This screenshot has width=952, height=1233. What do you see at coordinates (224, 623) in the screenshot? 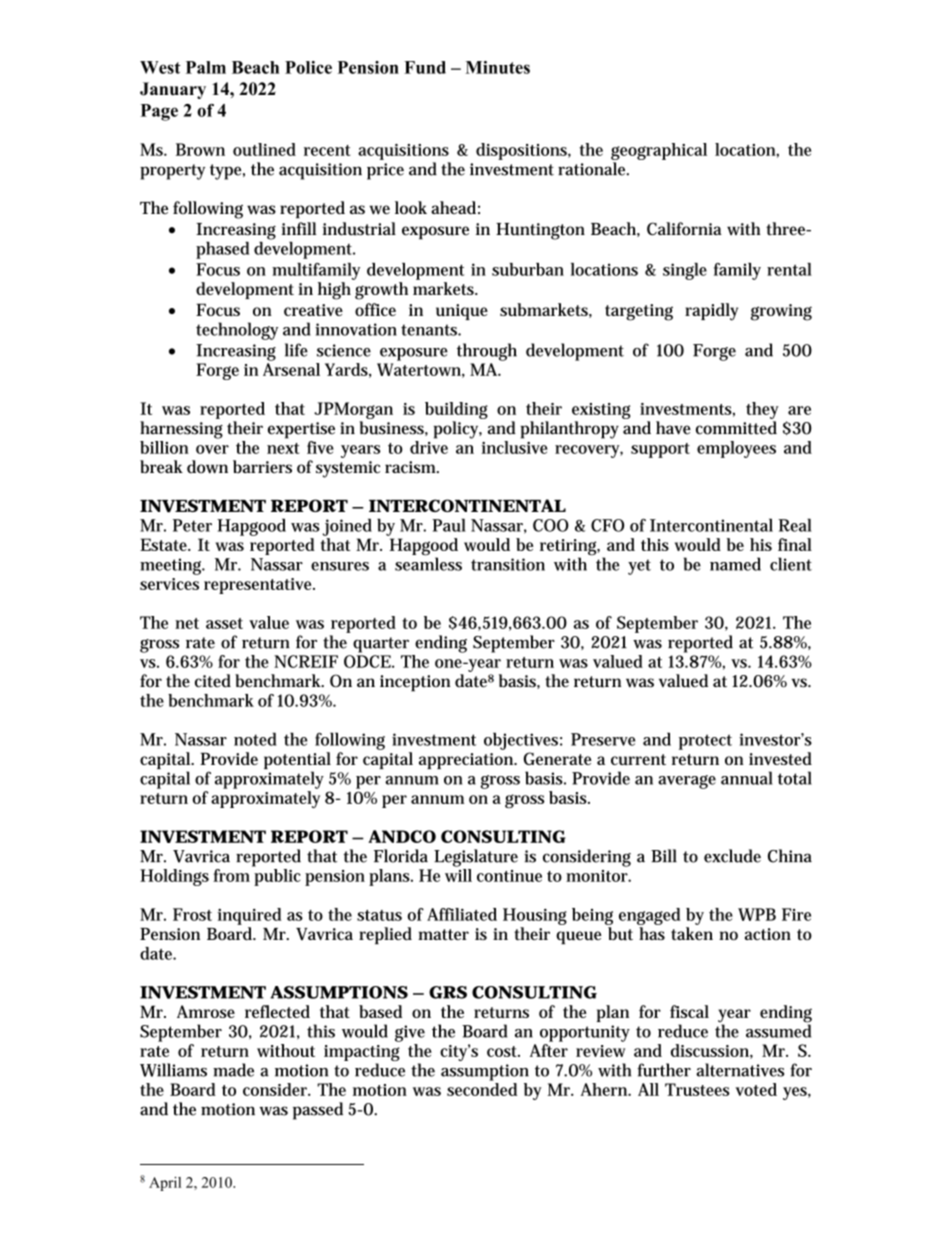
I see `asset` at bounding box center [224, 623].
